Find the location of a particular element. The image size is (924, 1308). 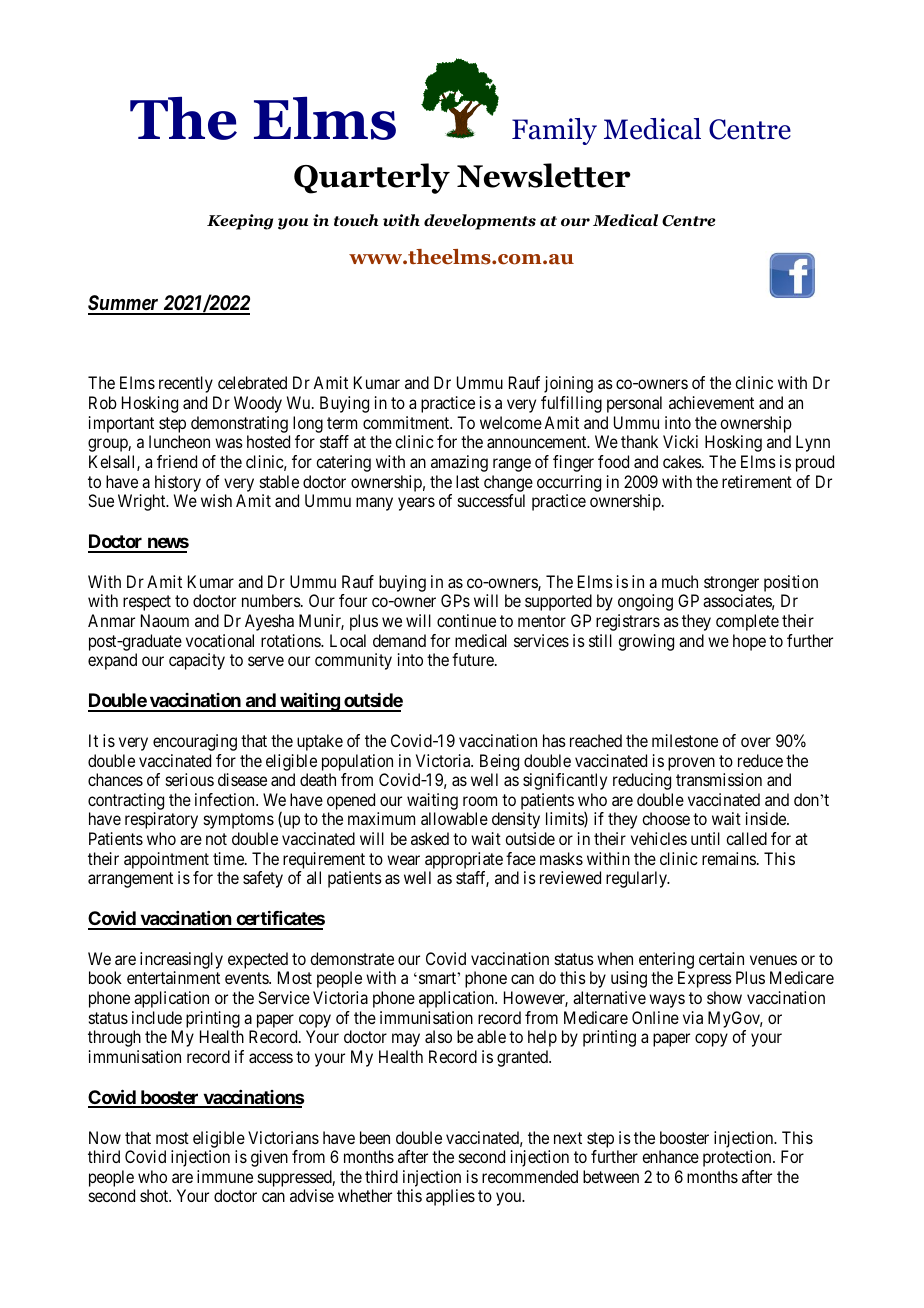

Keeping is located at coordinates (240, 222).
